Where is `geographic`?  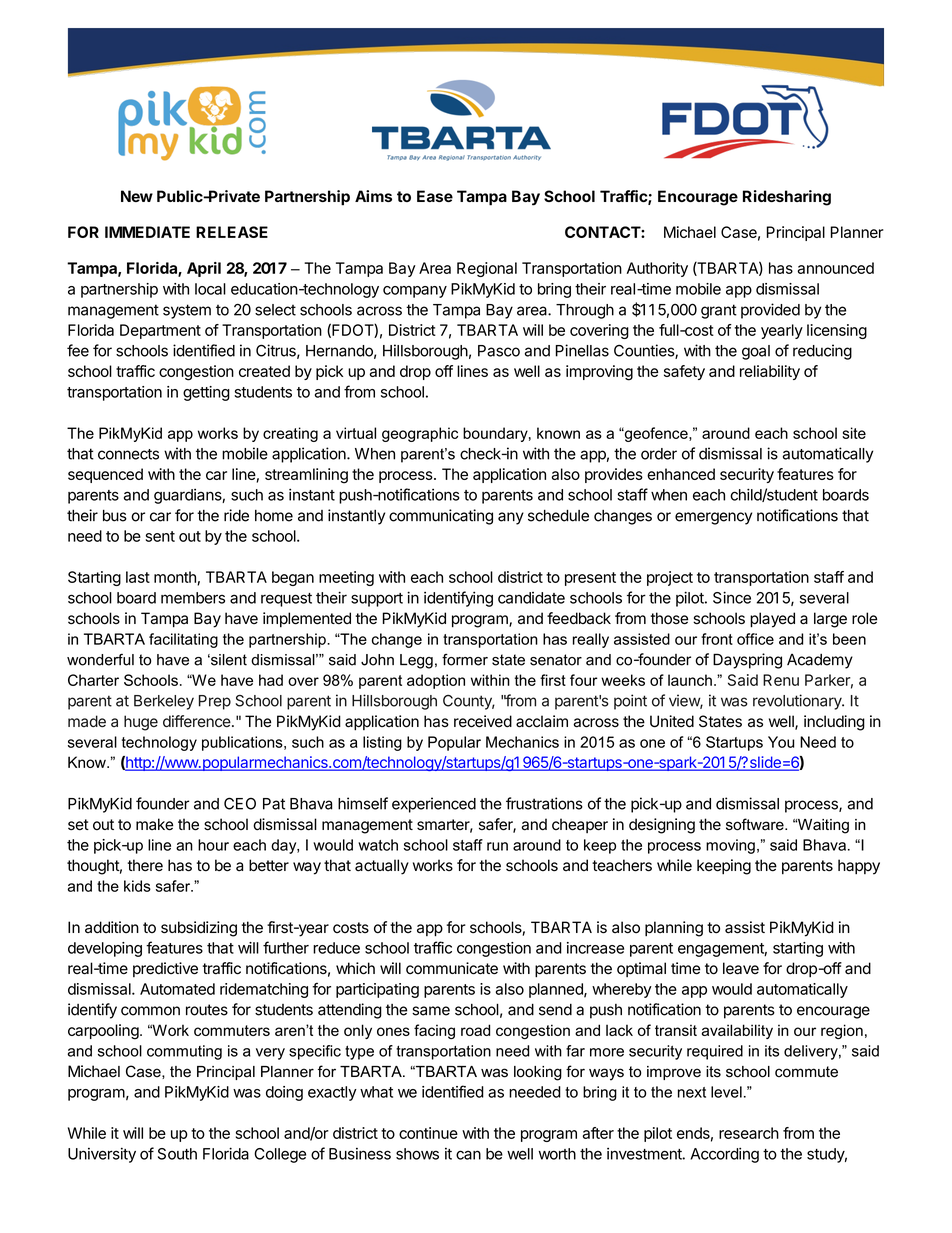 geographic is located at coordinates (420, 434).
